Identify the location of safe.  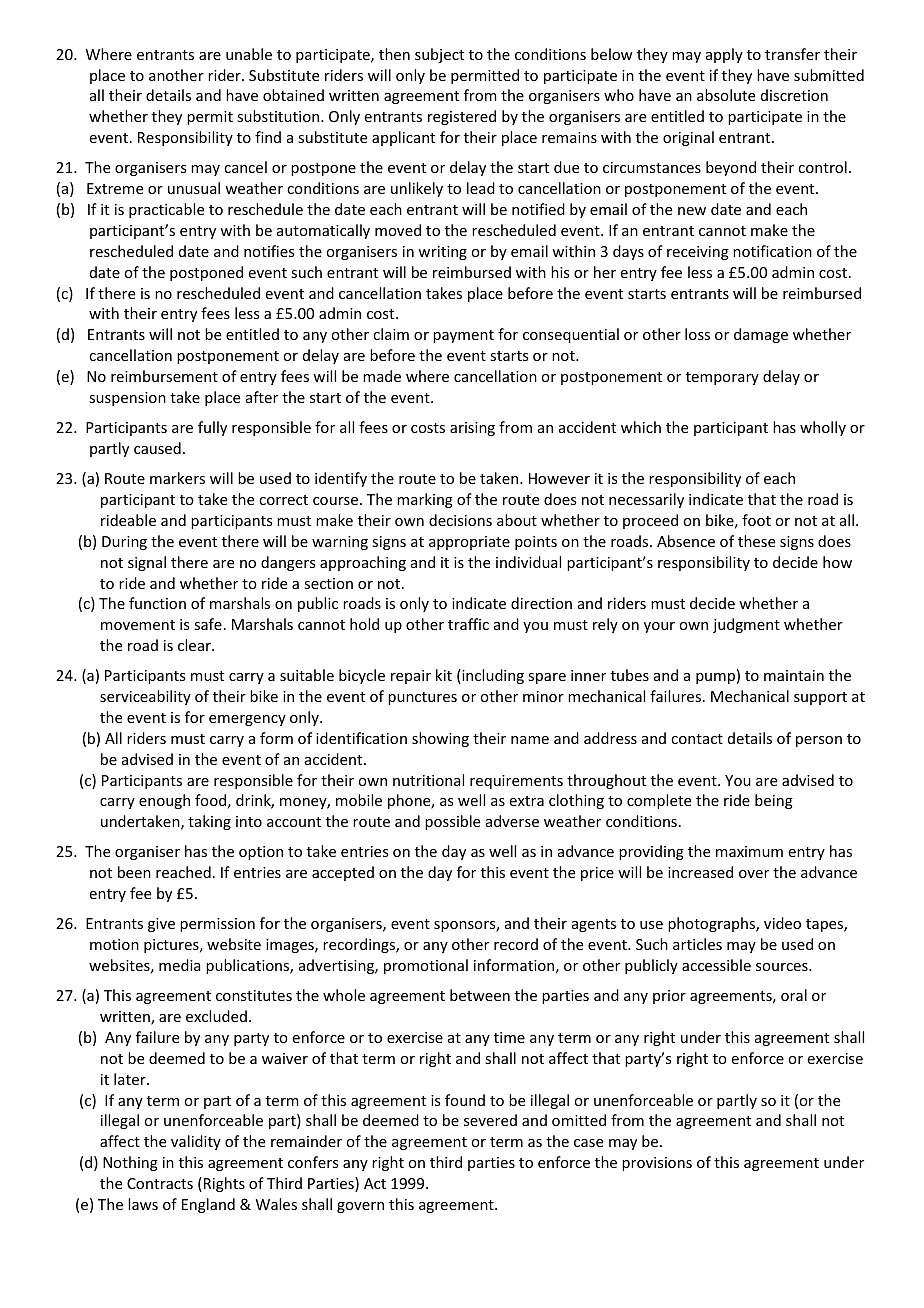
(208, 624).
